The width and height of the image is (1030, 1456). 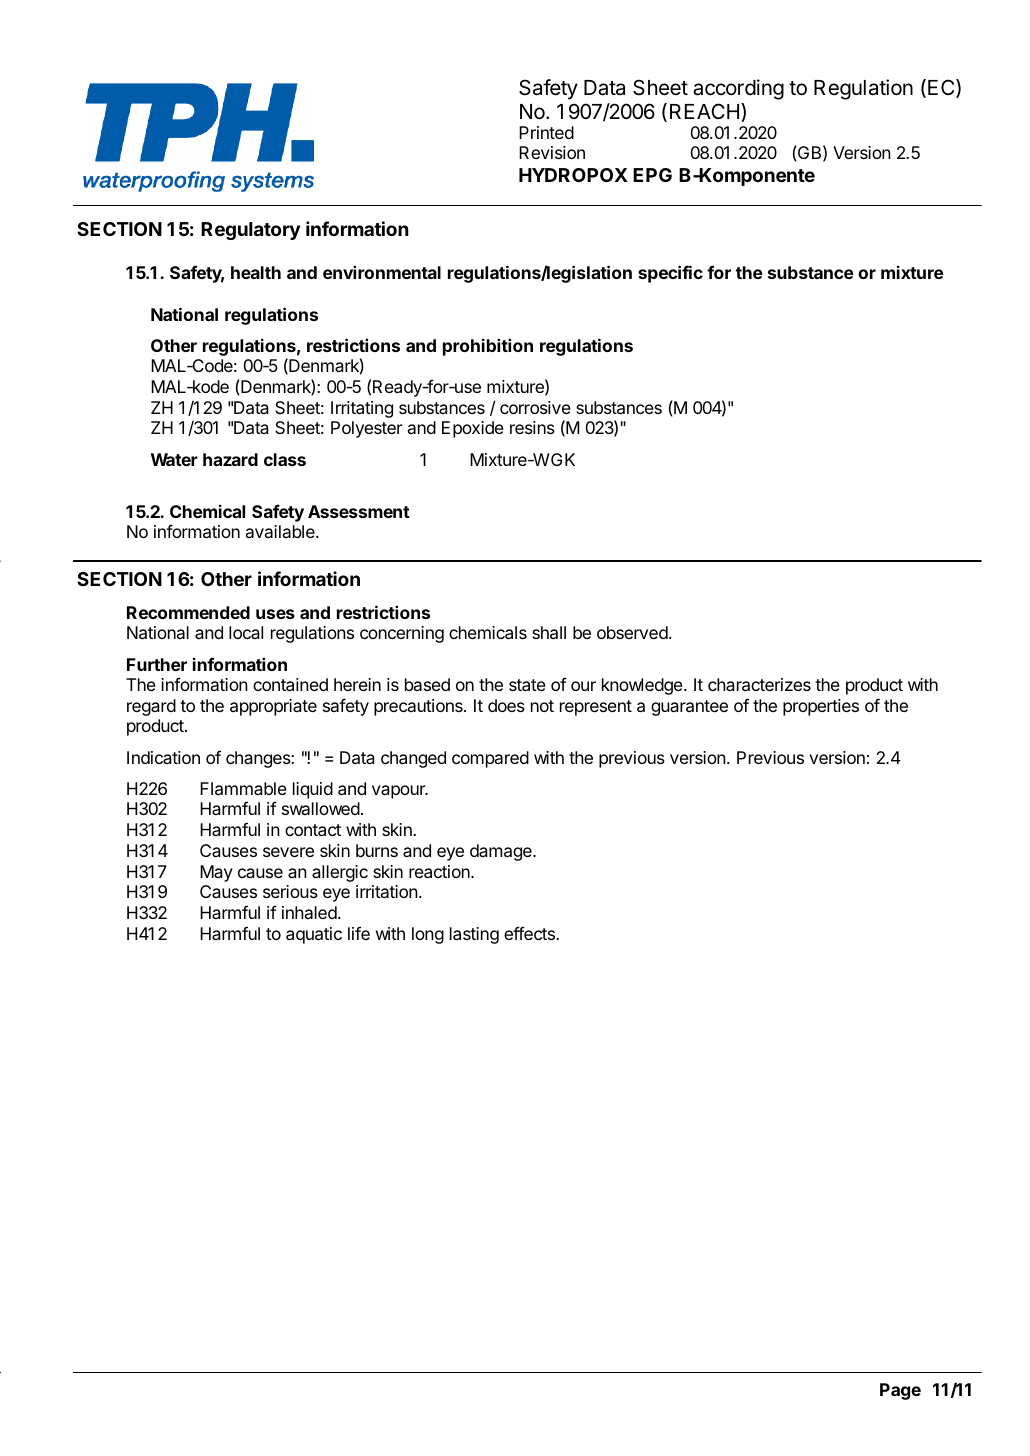 What do you see at coordinates (281, 531) in the image?
I see `available` at bounding box center [281, 531].
